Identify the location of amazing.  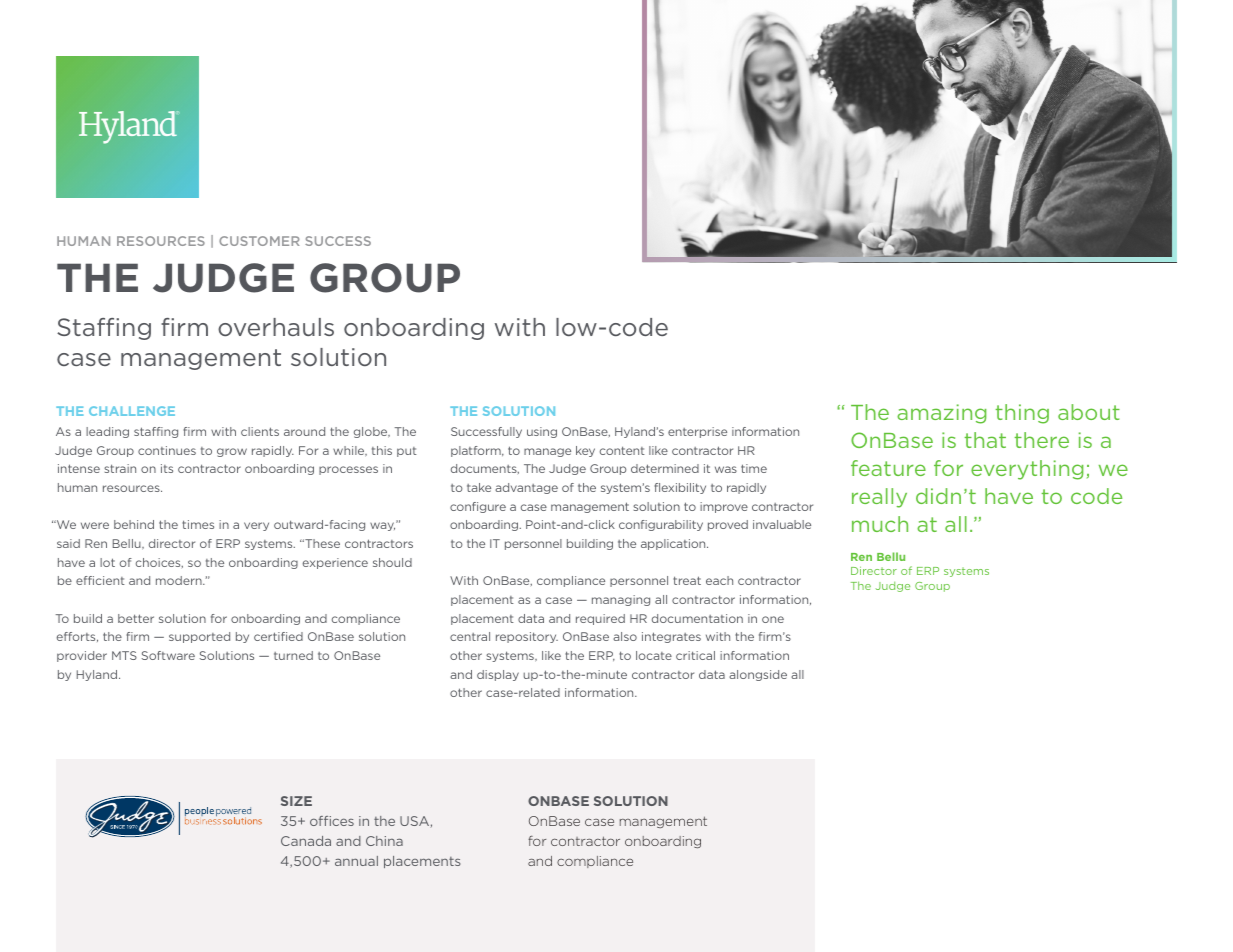
(941, 414).
